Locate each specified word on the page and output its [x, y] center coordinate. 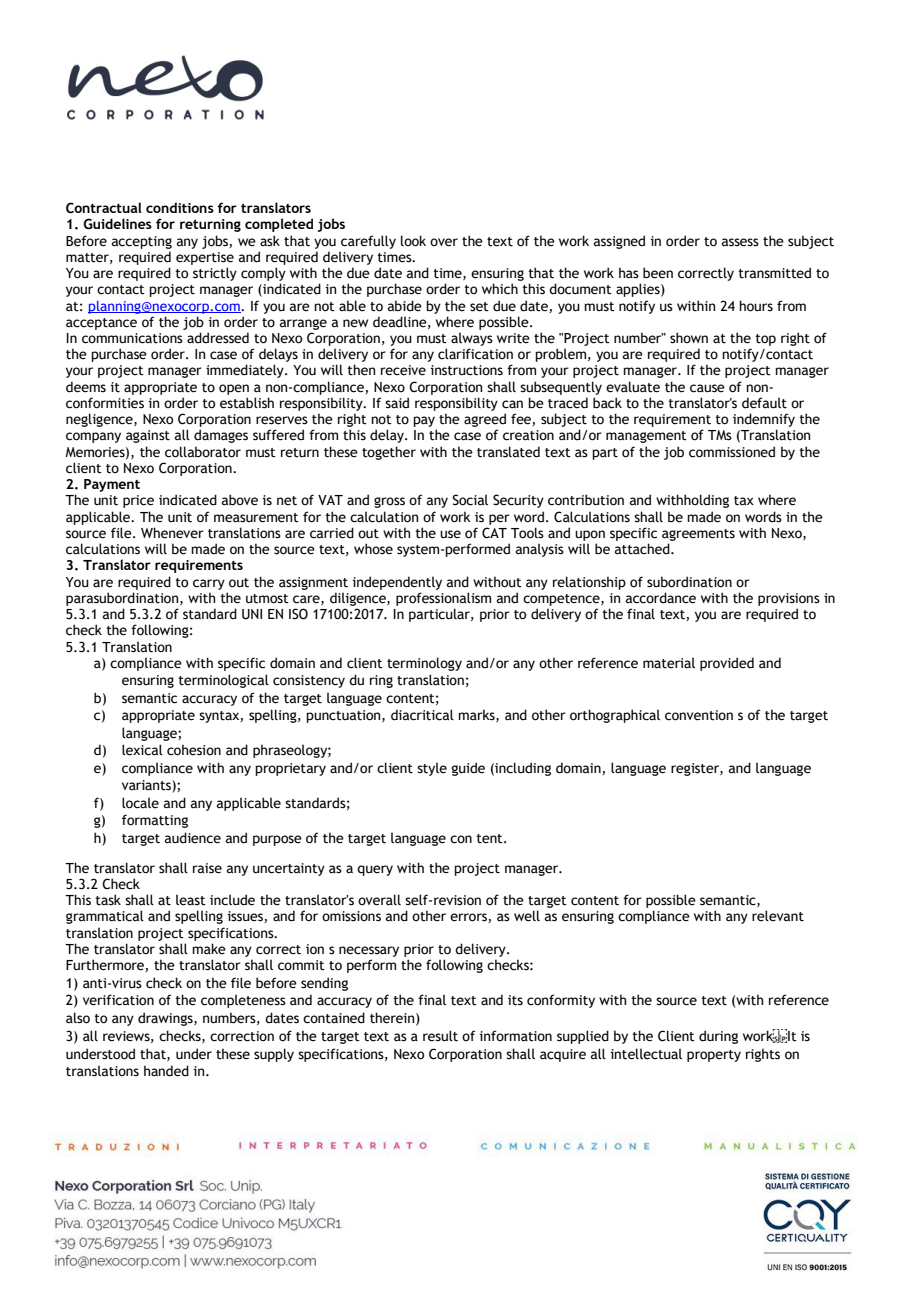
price [138, 501]
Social [470, 500]
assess [740, 242]
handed [166, 1071]
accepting [142, 242]
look [413, 241]
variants [147, 786]
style [432, 769]
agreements [698, 535]
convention [699, 715]
